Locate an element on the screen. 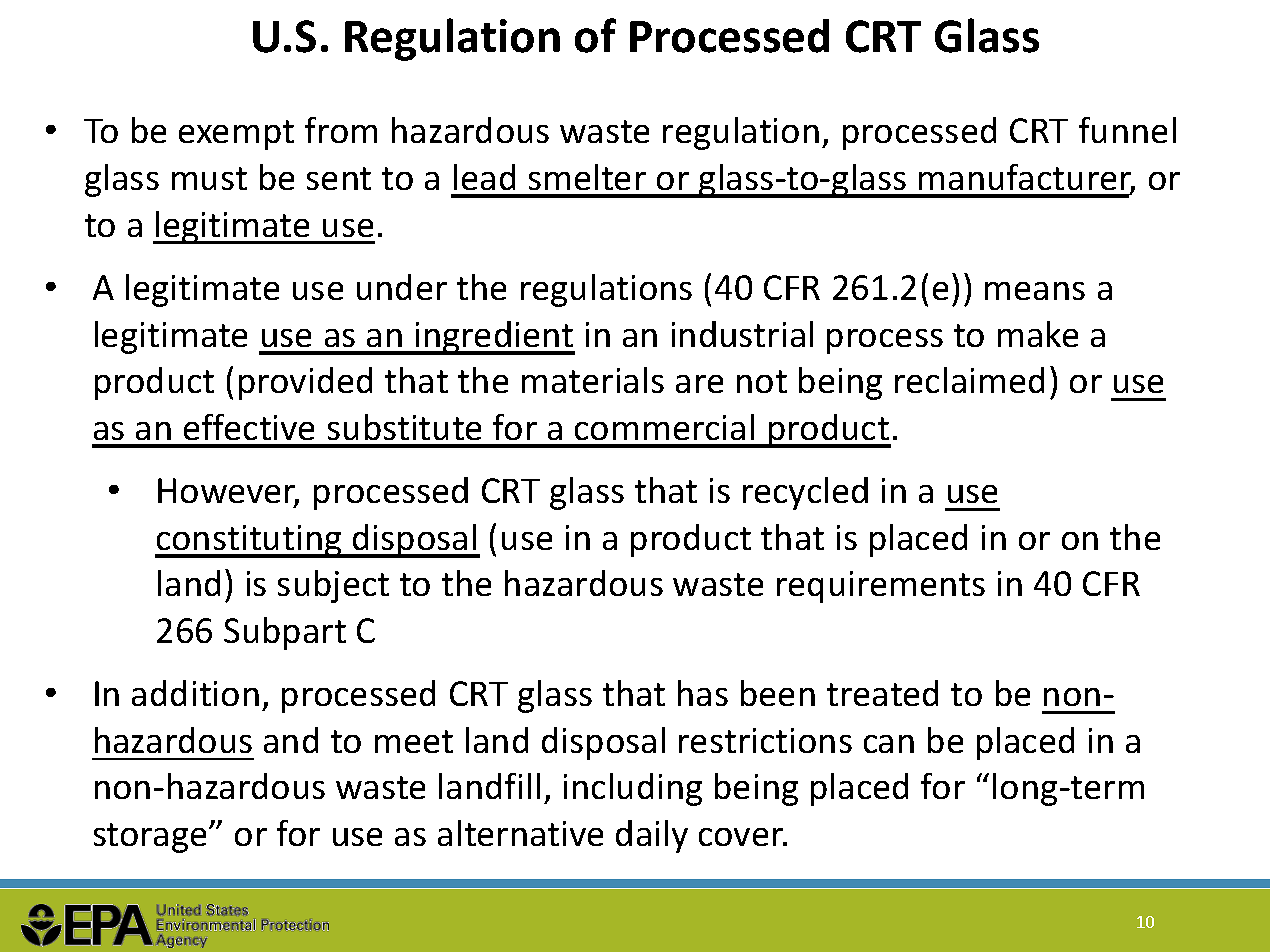 This screenshot has height=952, width=1270. addition is located at coordinates (195, 693).
